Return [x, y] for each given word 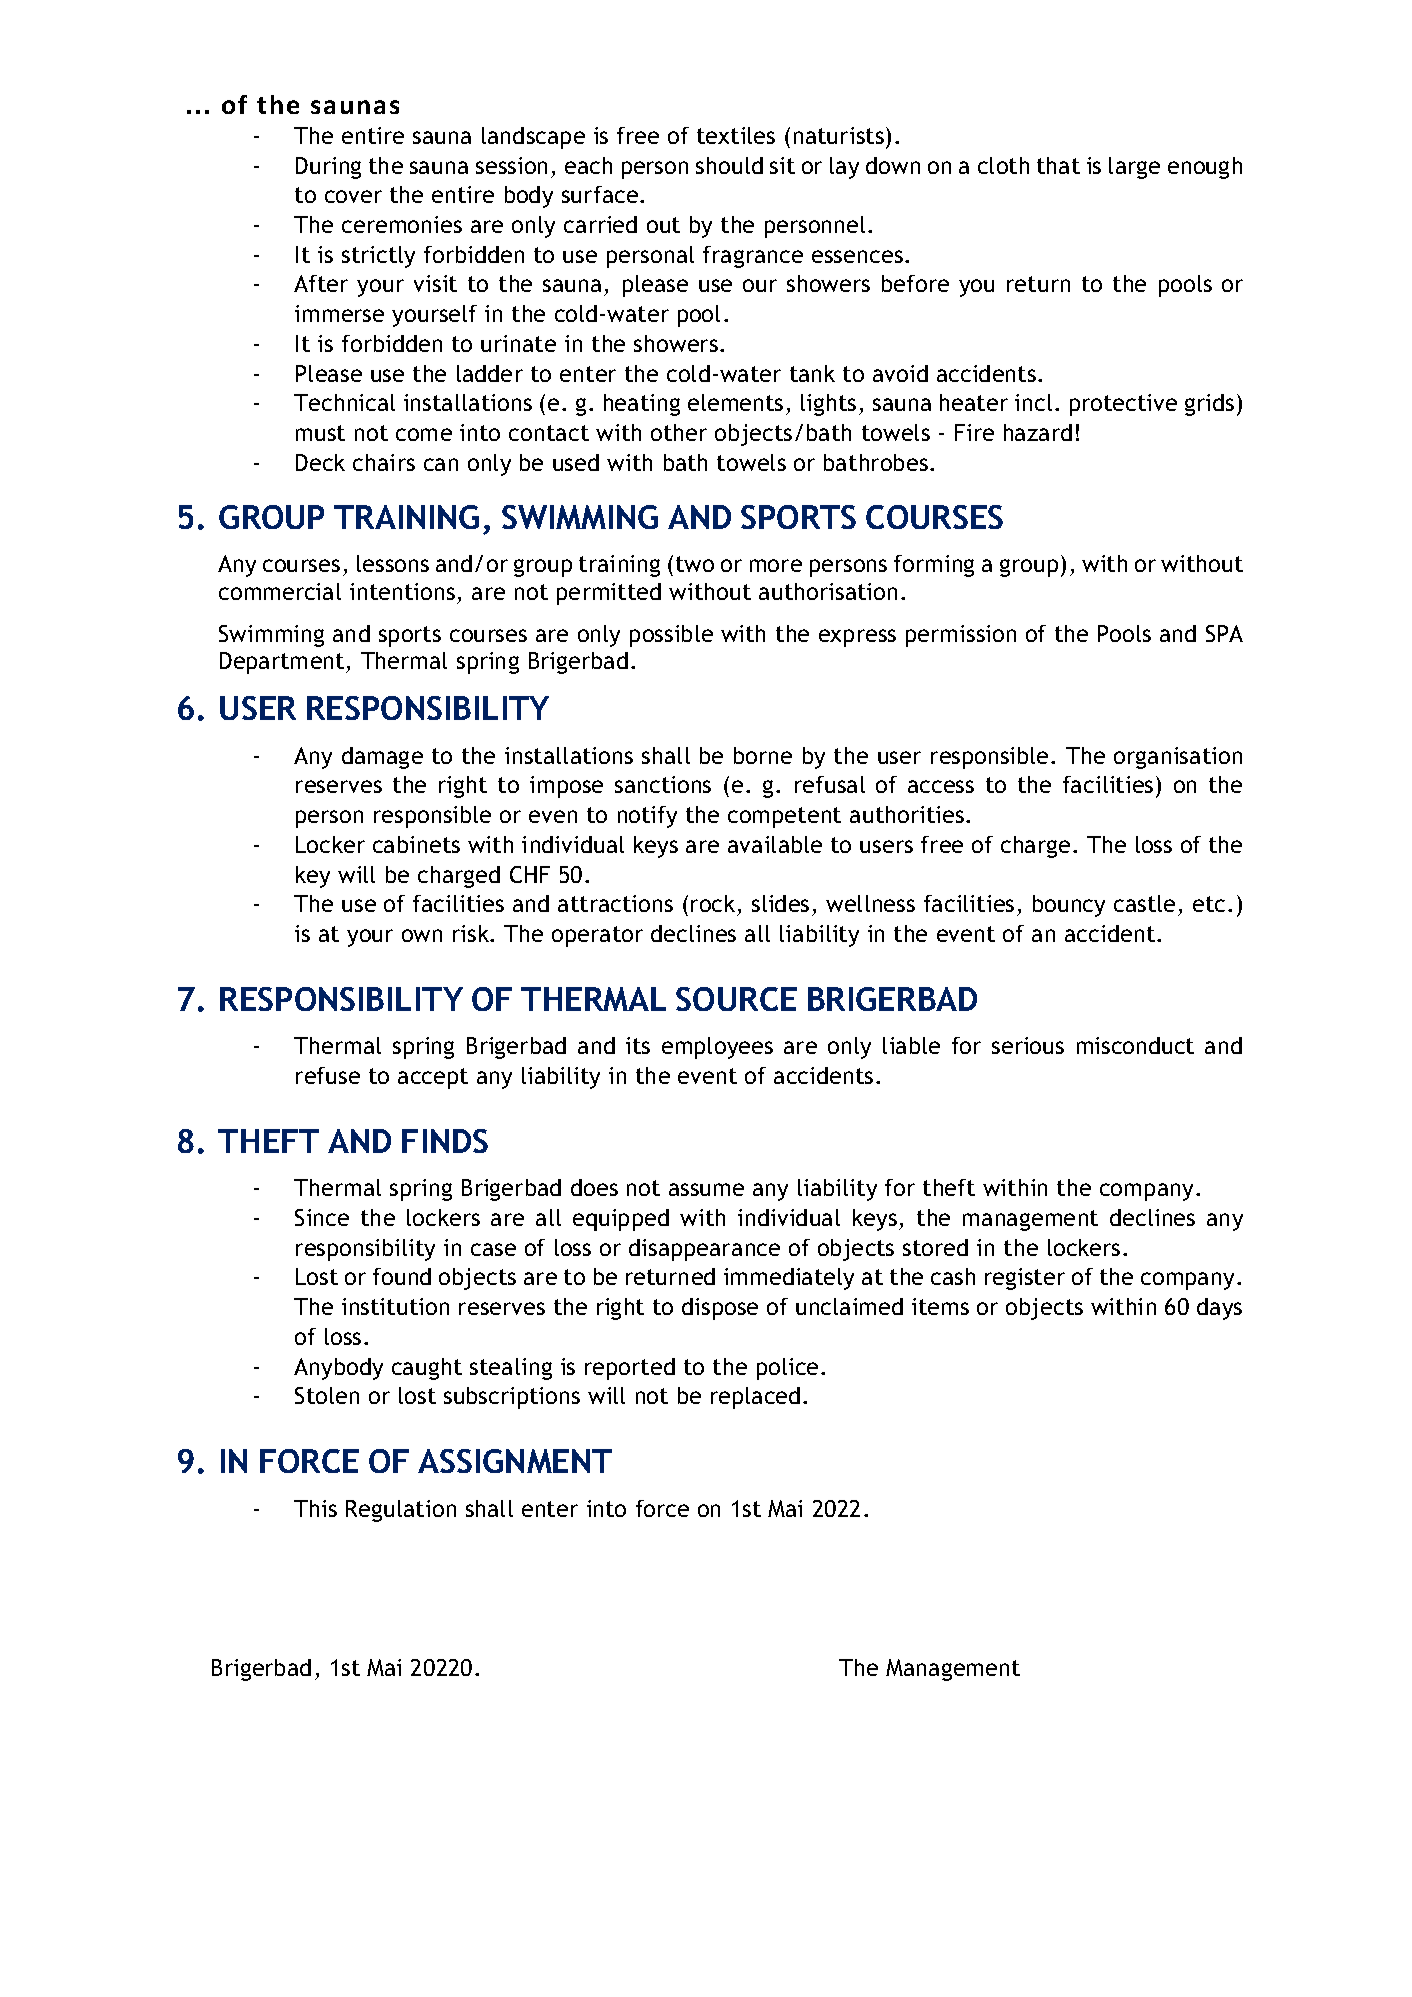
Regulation [401, 1511]
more [776, 565]
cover [353, 196]
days [1219, 1309]
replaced [755, 1398]
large [1134, 168]
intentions [402, 591]
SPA [1224, 633]
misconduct [1135, 1045]
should [729, 165]
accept [433, 1078]
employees [717, 1048]
